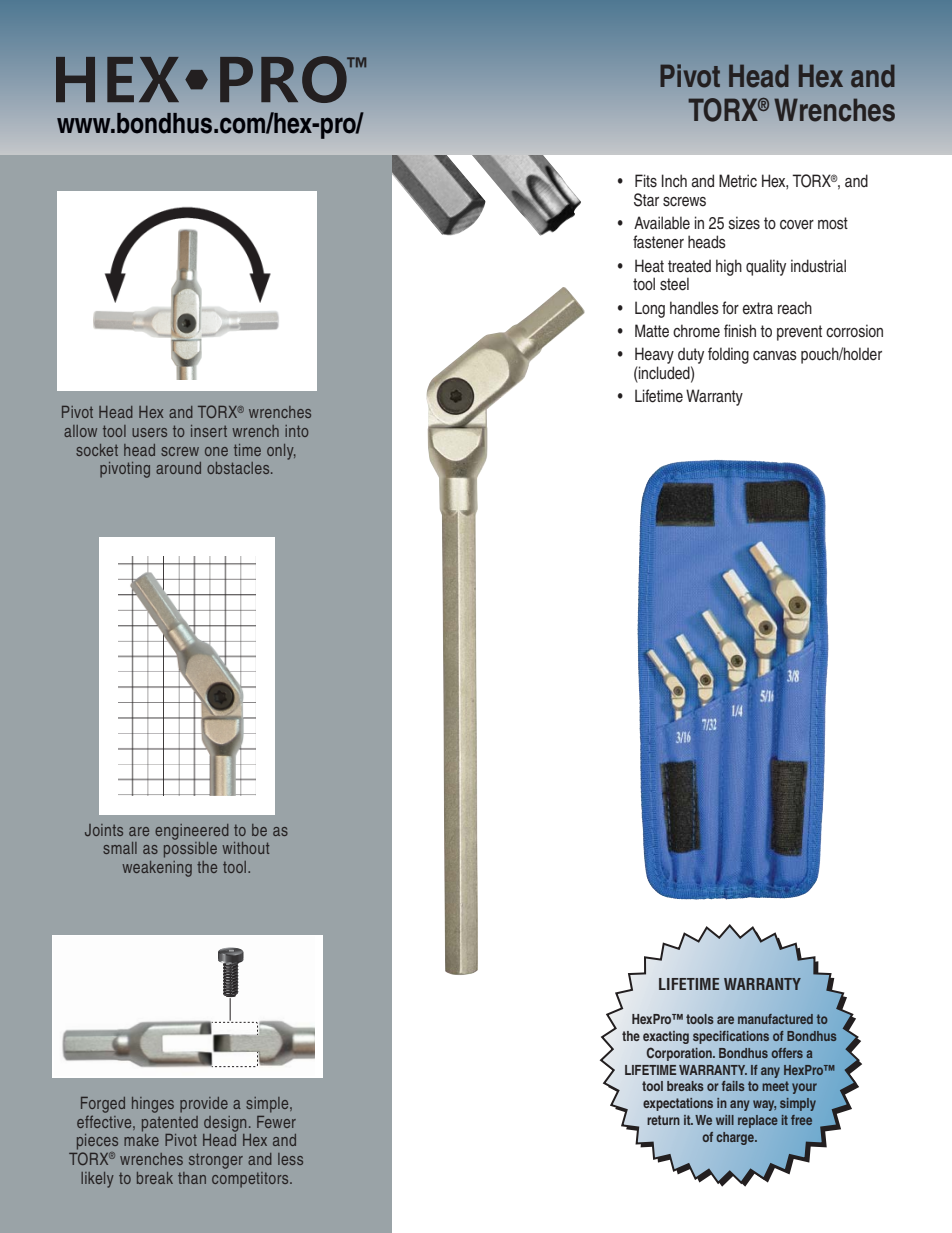  What do you see at coordinates (728, 355) in the image?
I see `folding` at bounding box center [728, 355].
